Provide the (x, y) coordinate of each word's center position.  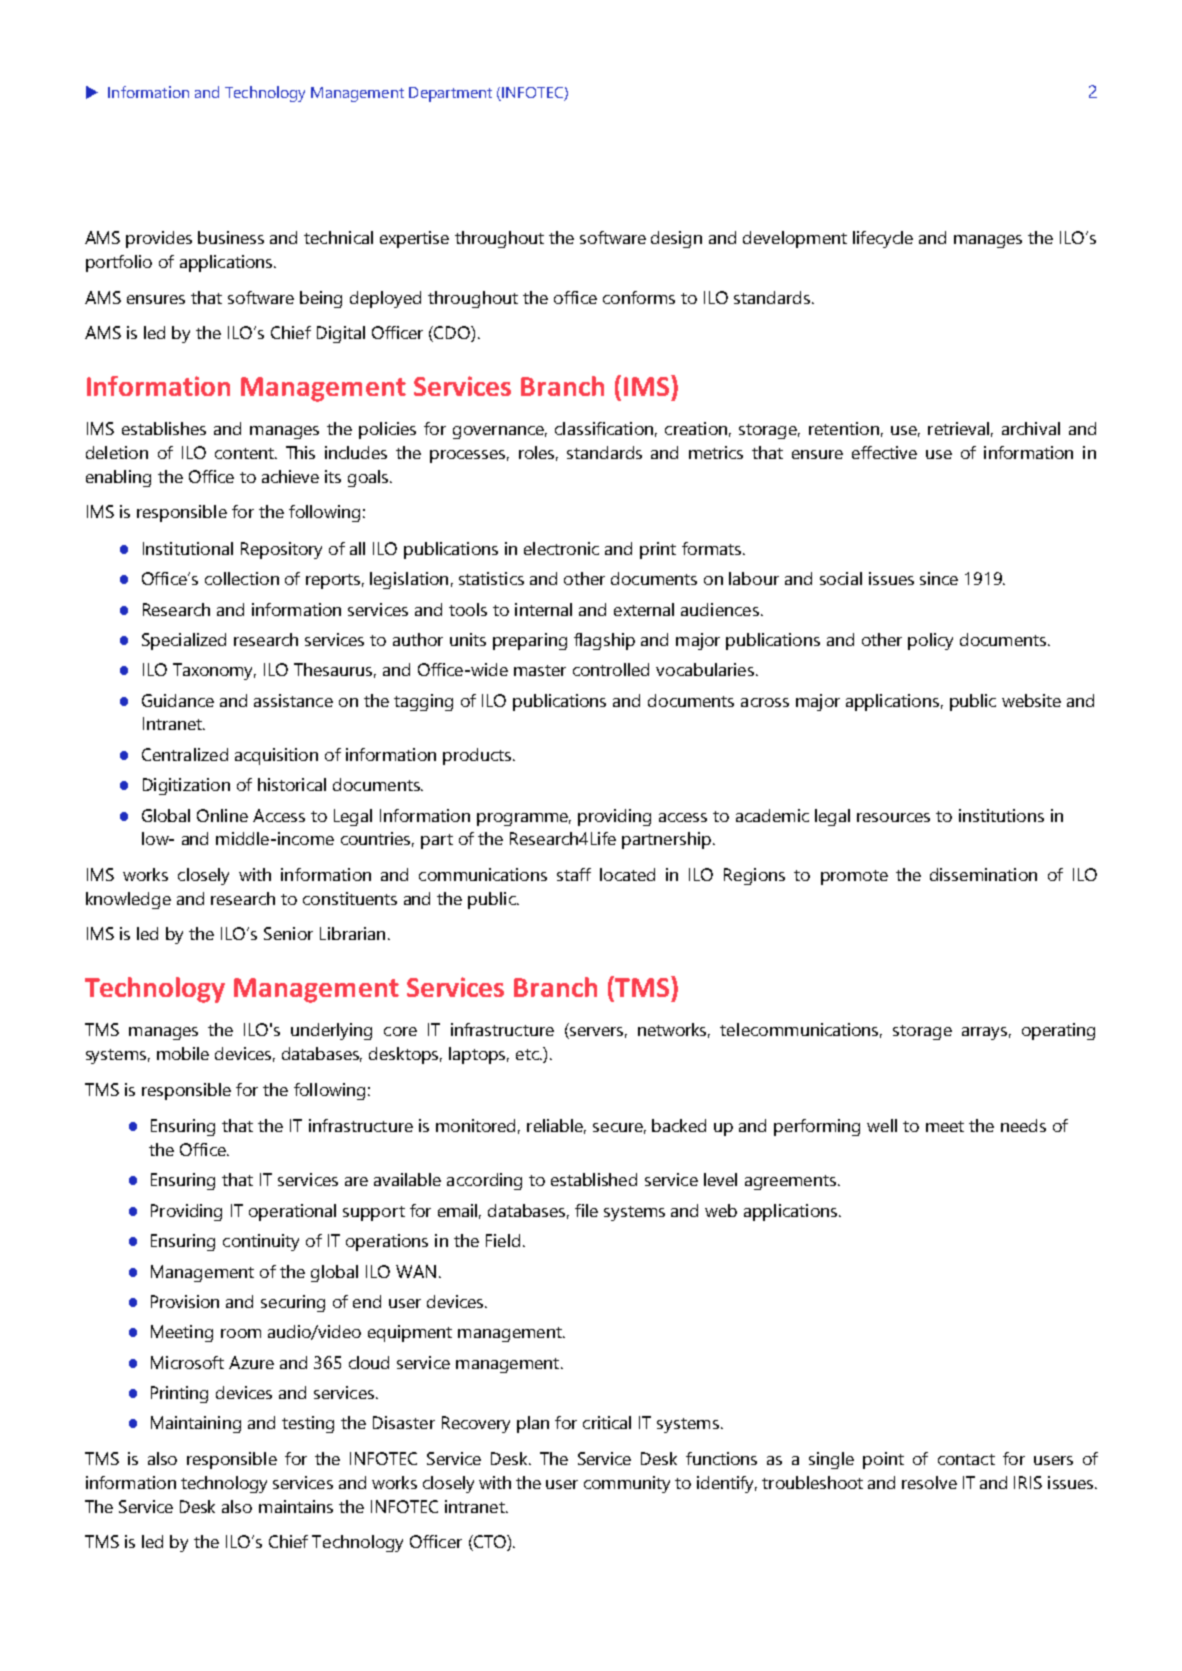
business (231, 237)
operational (292, 1212)
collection (242, 578)
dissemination (983, 874)
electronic (561, 548)
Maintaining (196, 1424)
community (627, 1484)
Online (222, 815)
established (594, 1179)
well (882, 1125)
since (939, 578)
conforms (639, 297)
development (795, 239)
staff (574, 874)
